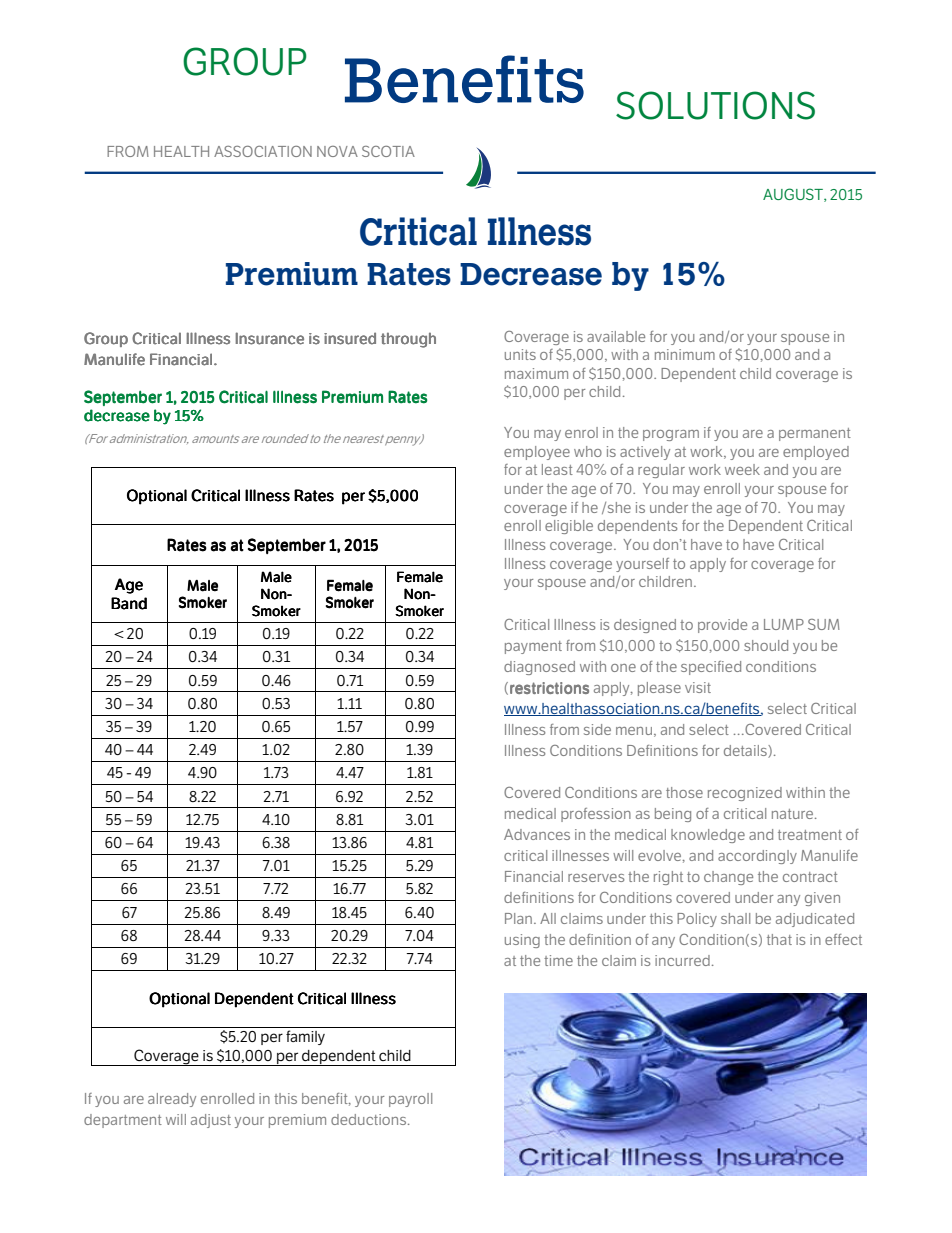 This screenshot has height=1233, width=952. I want to click on NOVA, so click(337, 151).
